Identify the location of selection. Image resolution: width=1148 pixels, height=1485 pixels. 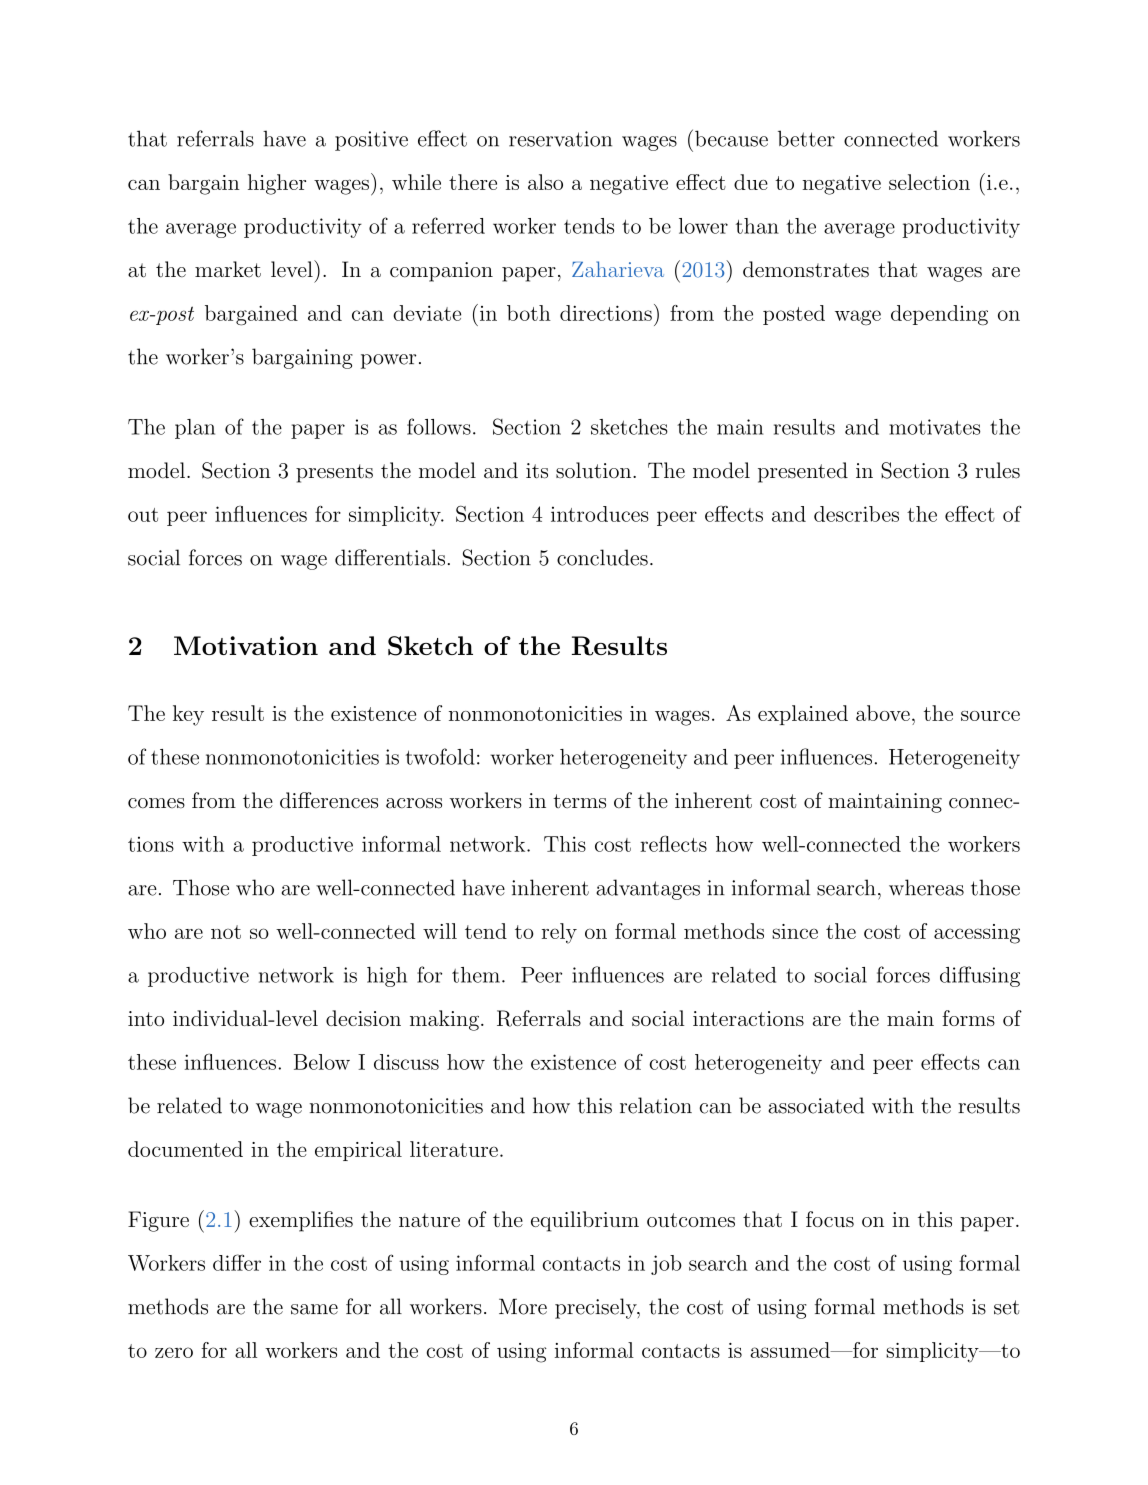
(929, 182).
